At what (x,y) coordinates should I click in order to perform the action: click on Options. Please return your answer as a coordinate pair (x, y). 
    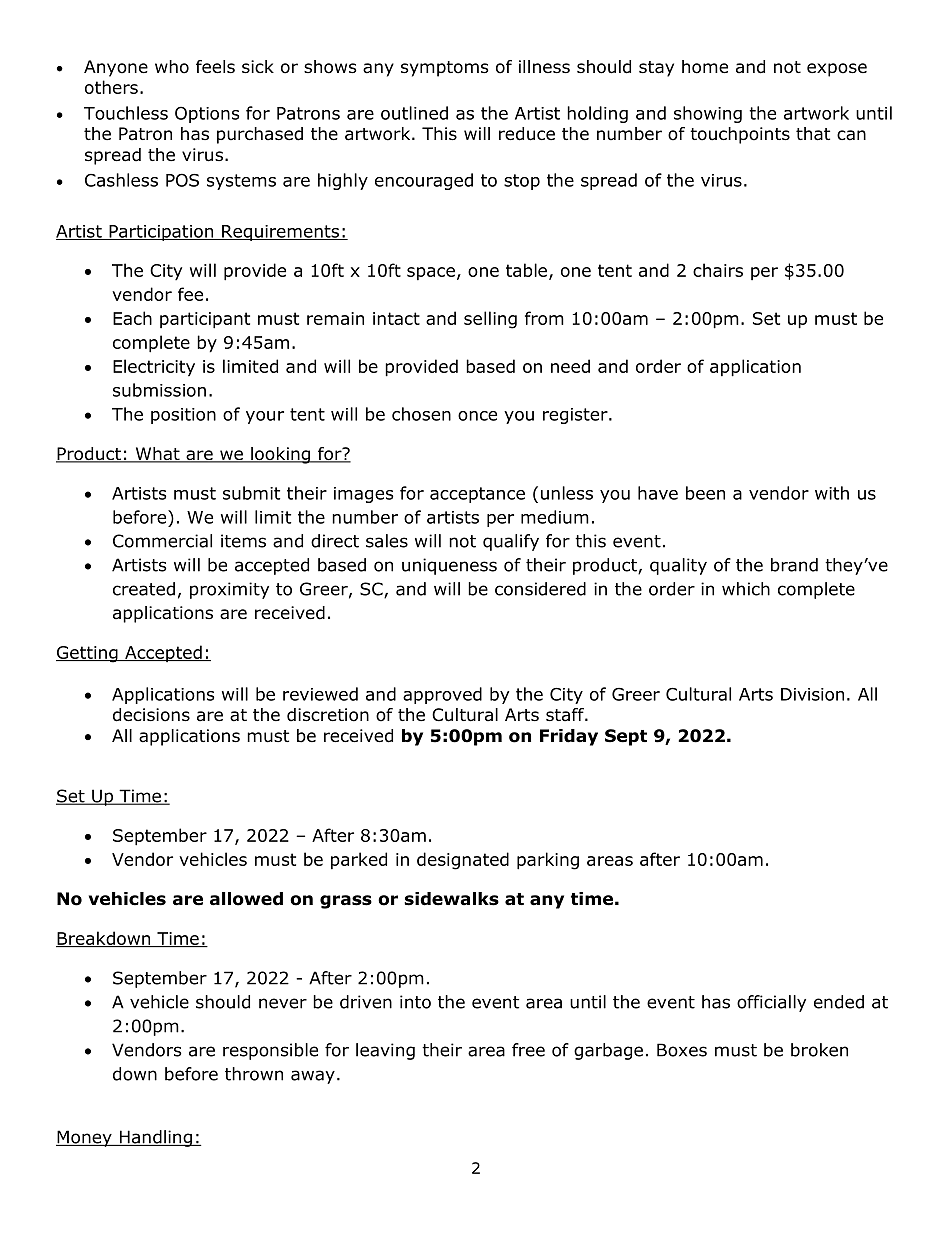
    Looking at the image, I should click on (207, 114).
